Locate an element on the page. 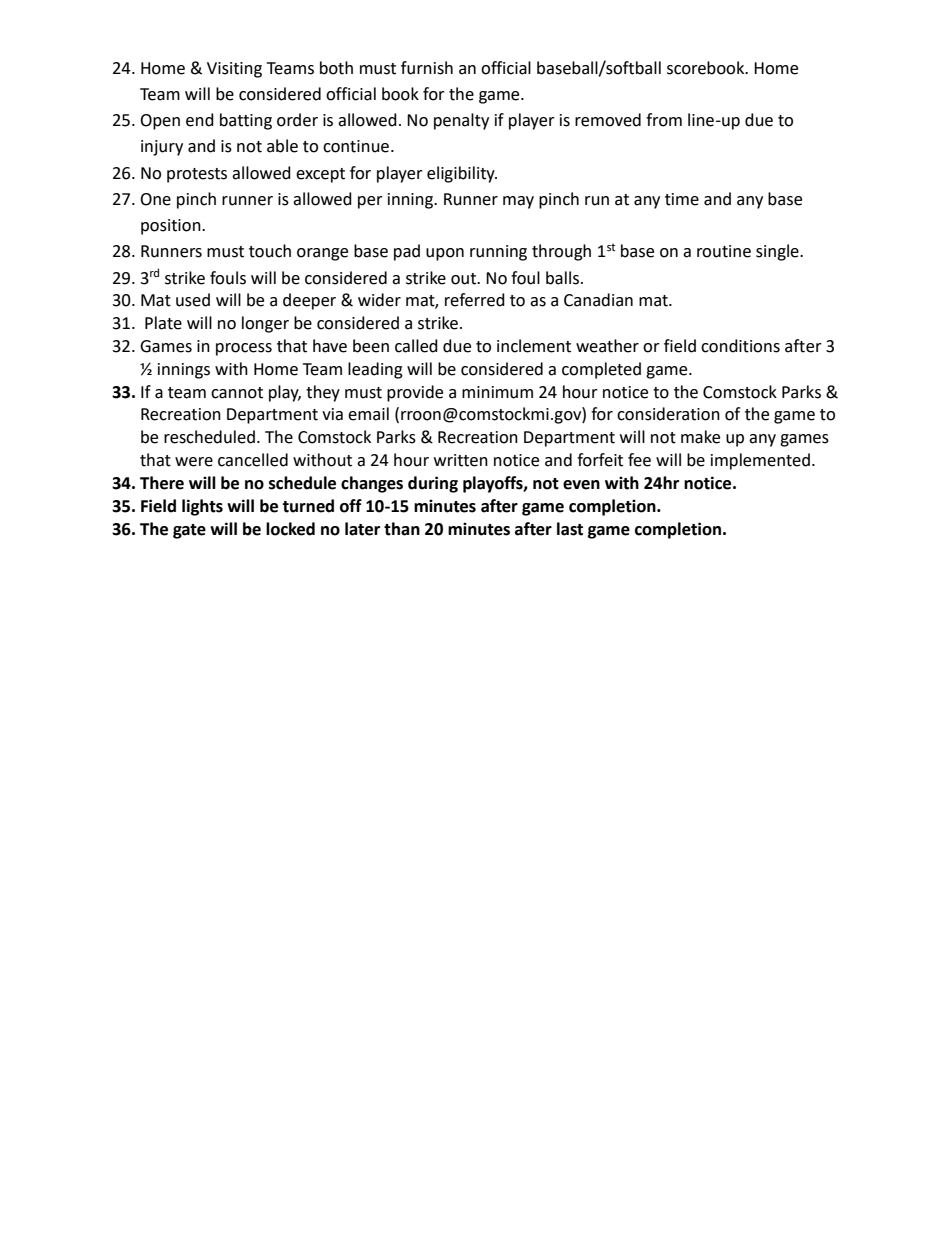 The height and width of the page is (1233, 952). upon is located at coordinates (445, 254).
